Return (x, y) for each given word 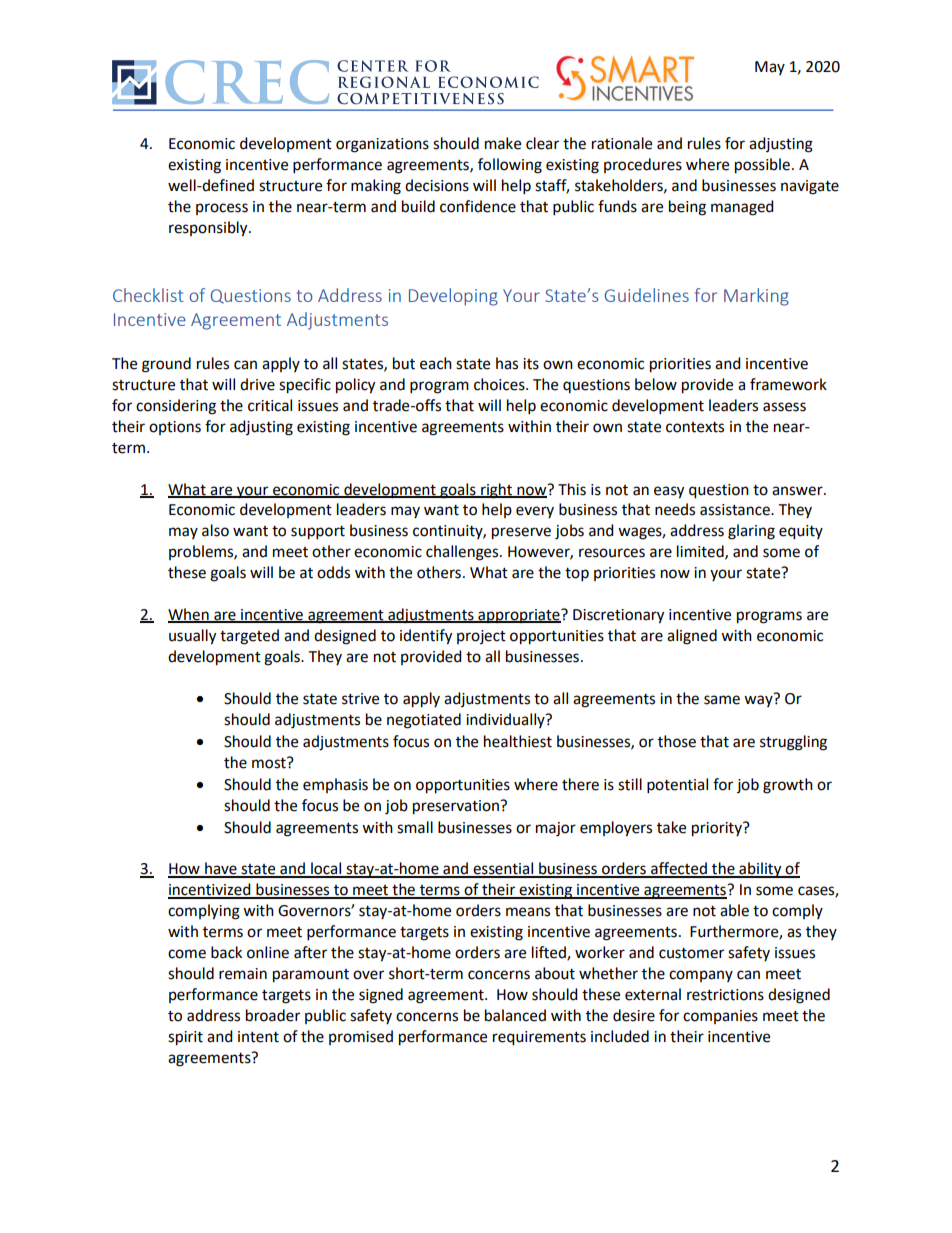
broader (273, 1015)
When (189, 615)
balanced (515, 1015)
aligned (692, 637)
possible (762, 166)
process (222, 209)
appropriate (519, 616)
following (510, 166)
